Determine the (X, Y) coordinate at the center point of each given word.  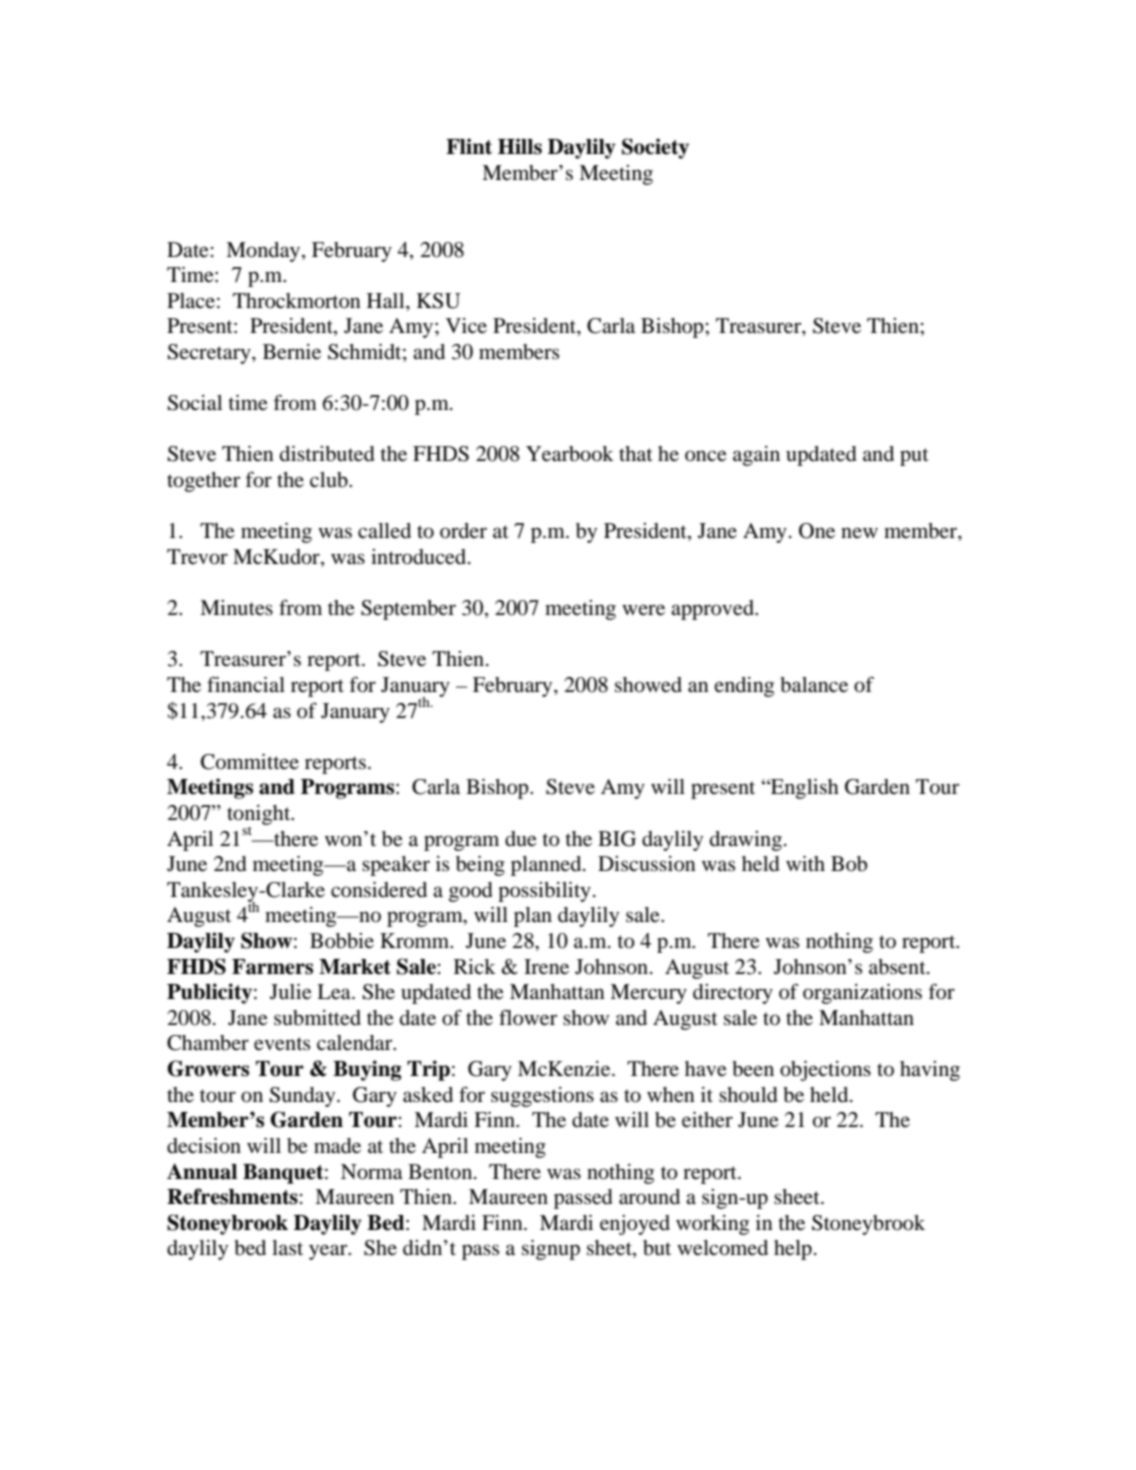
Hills (520, 146)
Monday (264, 252)
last (287, 1247)
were (643, 610)
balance (814, 685)
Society (655, 148)
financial (246, 684)
